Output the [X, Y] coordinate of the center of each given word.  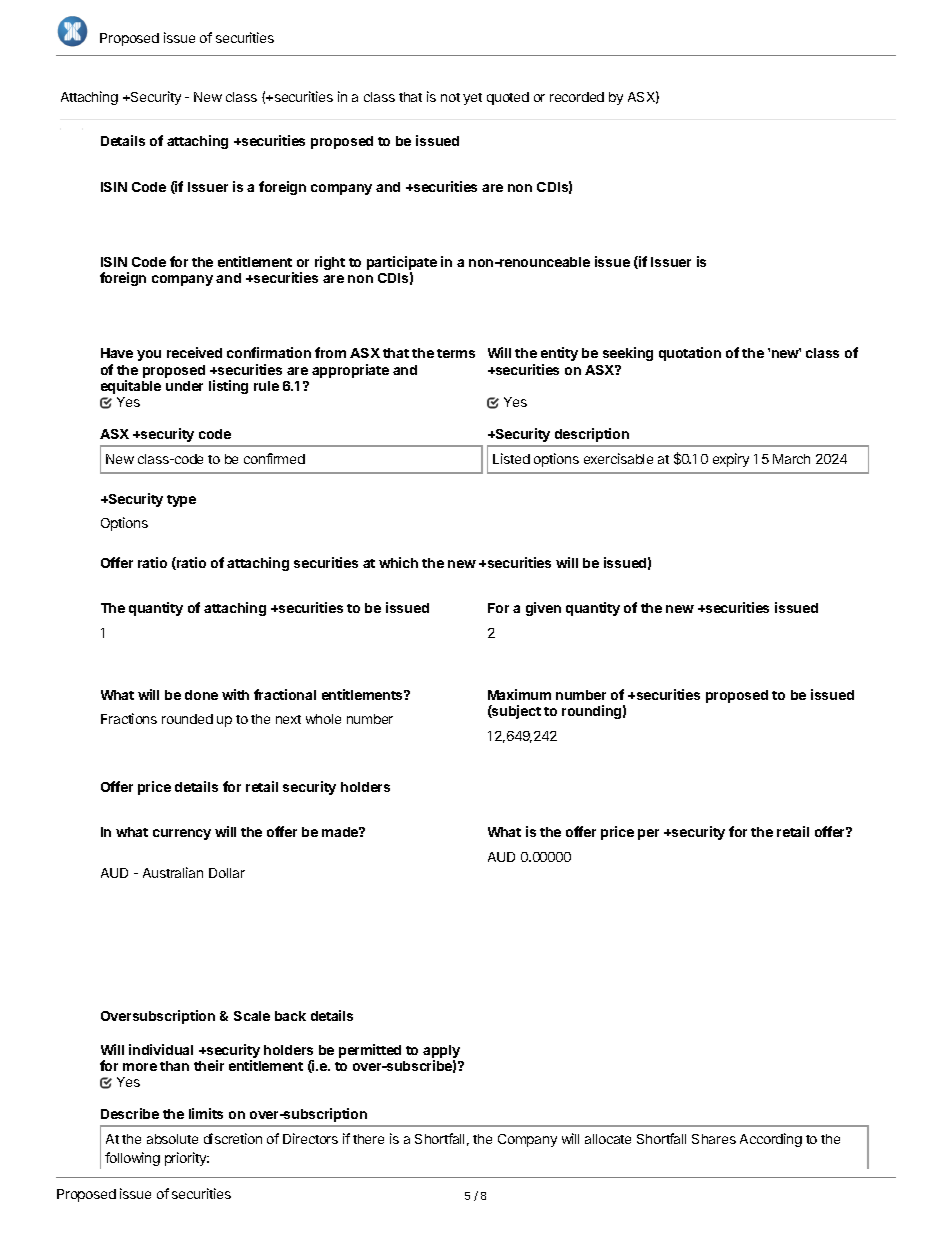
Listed [511, 458]
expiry [731, 460]
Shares [714, 1139]
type [181, 501]
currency [182, 834]
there [368, 1139]
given [543, 609]
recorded [577, 97]
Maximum [519, 694]
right [330, 263]
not [450, 97]
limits [206, 1113]
